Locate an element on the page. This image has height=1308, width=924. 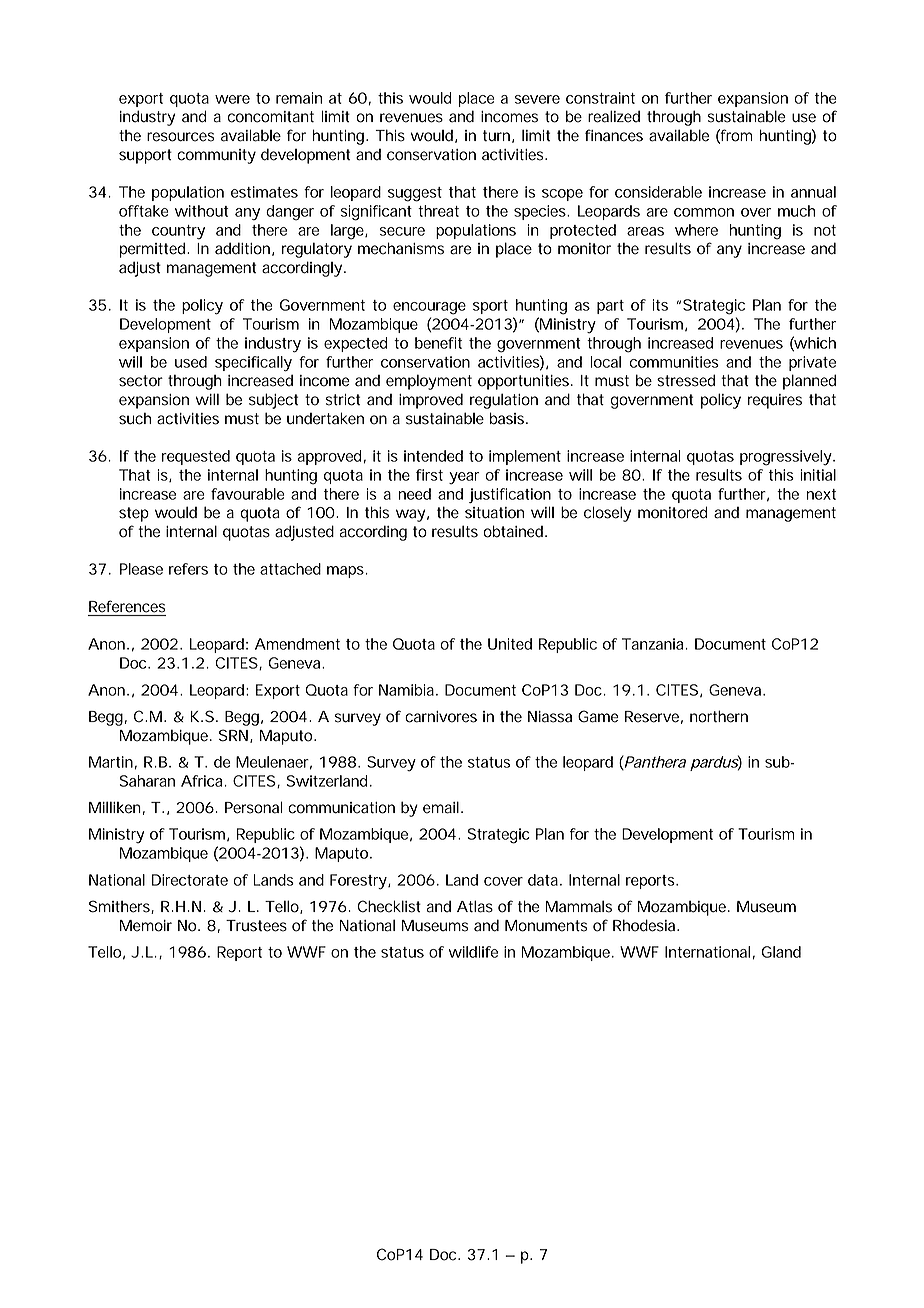
resources is located at coordinates (181, 137).
